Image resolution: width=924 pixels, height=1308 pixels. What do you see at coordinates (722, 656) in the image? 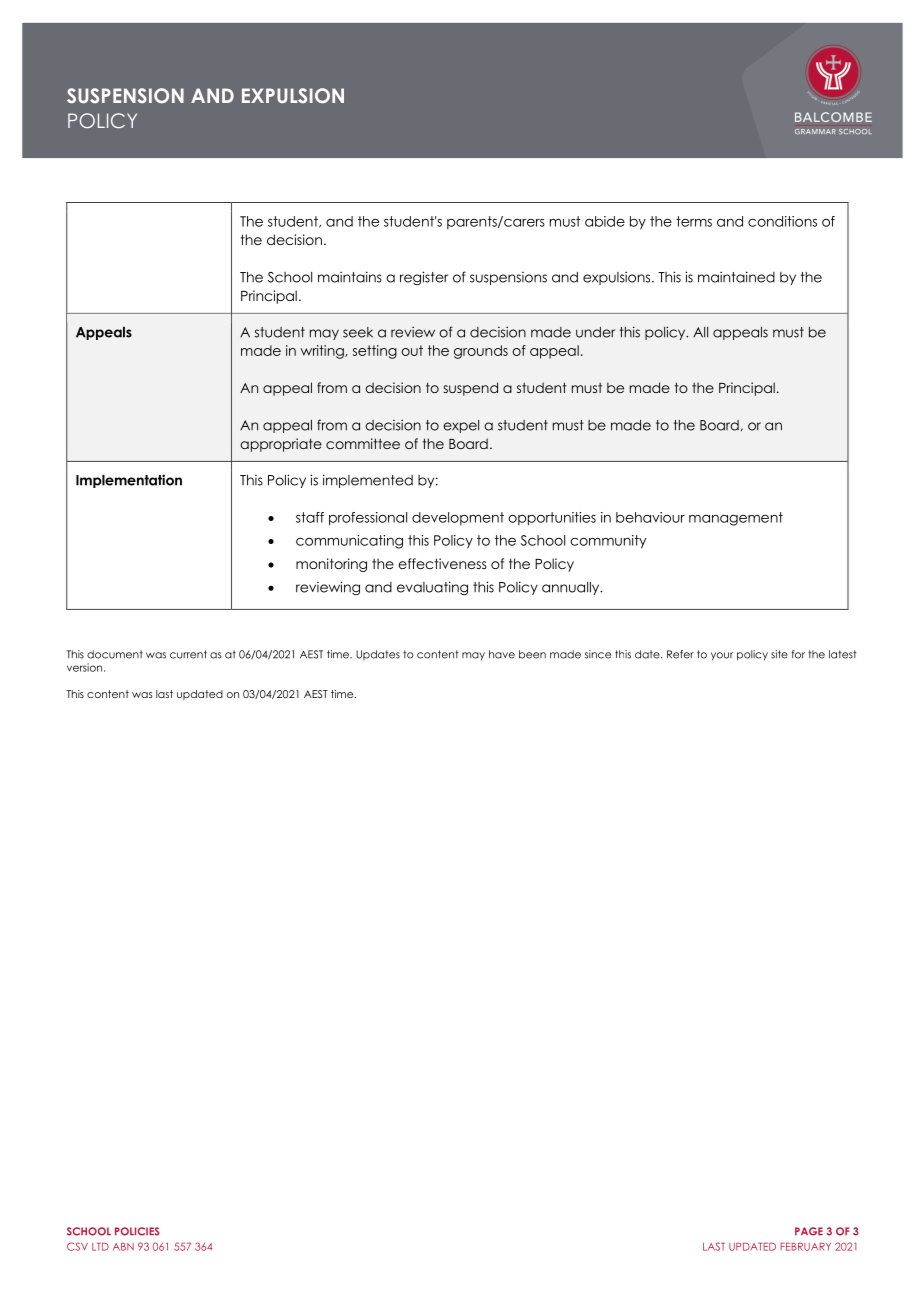
I see `your` at bounding box center [722, 656].
